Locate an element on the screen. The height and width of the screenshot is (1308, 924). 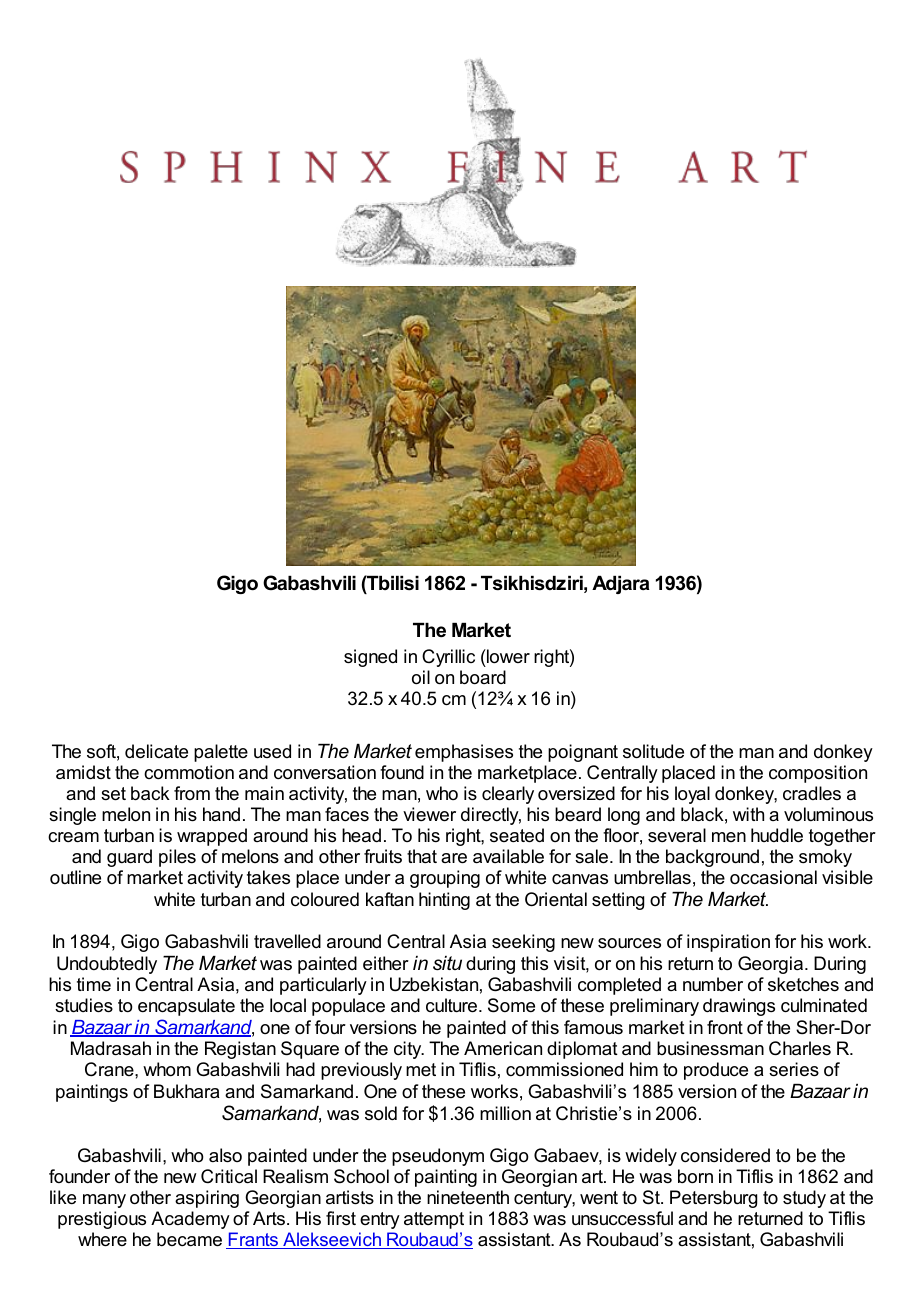
Academy is located at coordinates (190, 1220).
